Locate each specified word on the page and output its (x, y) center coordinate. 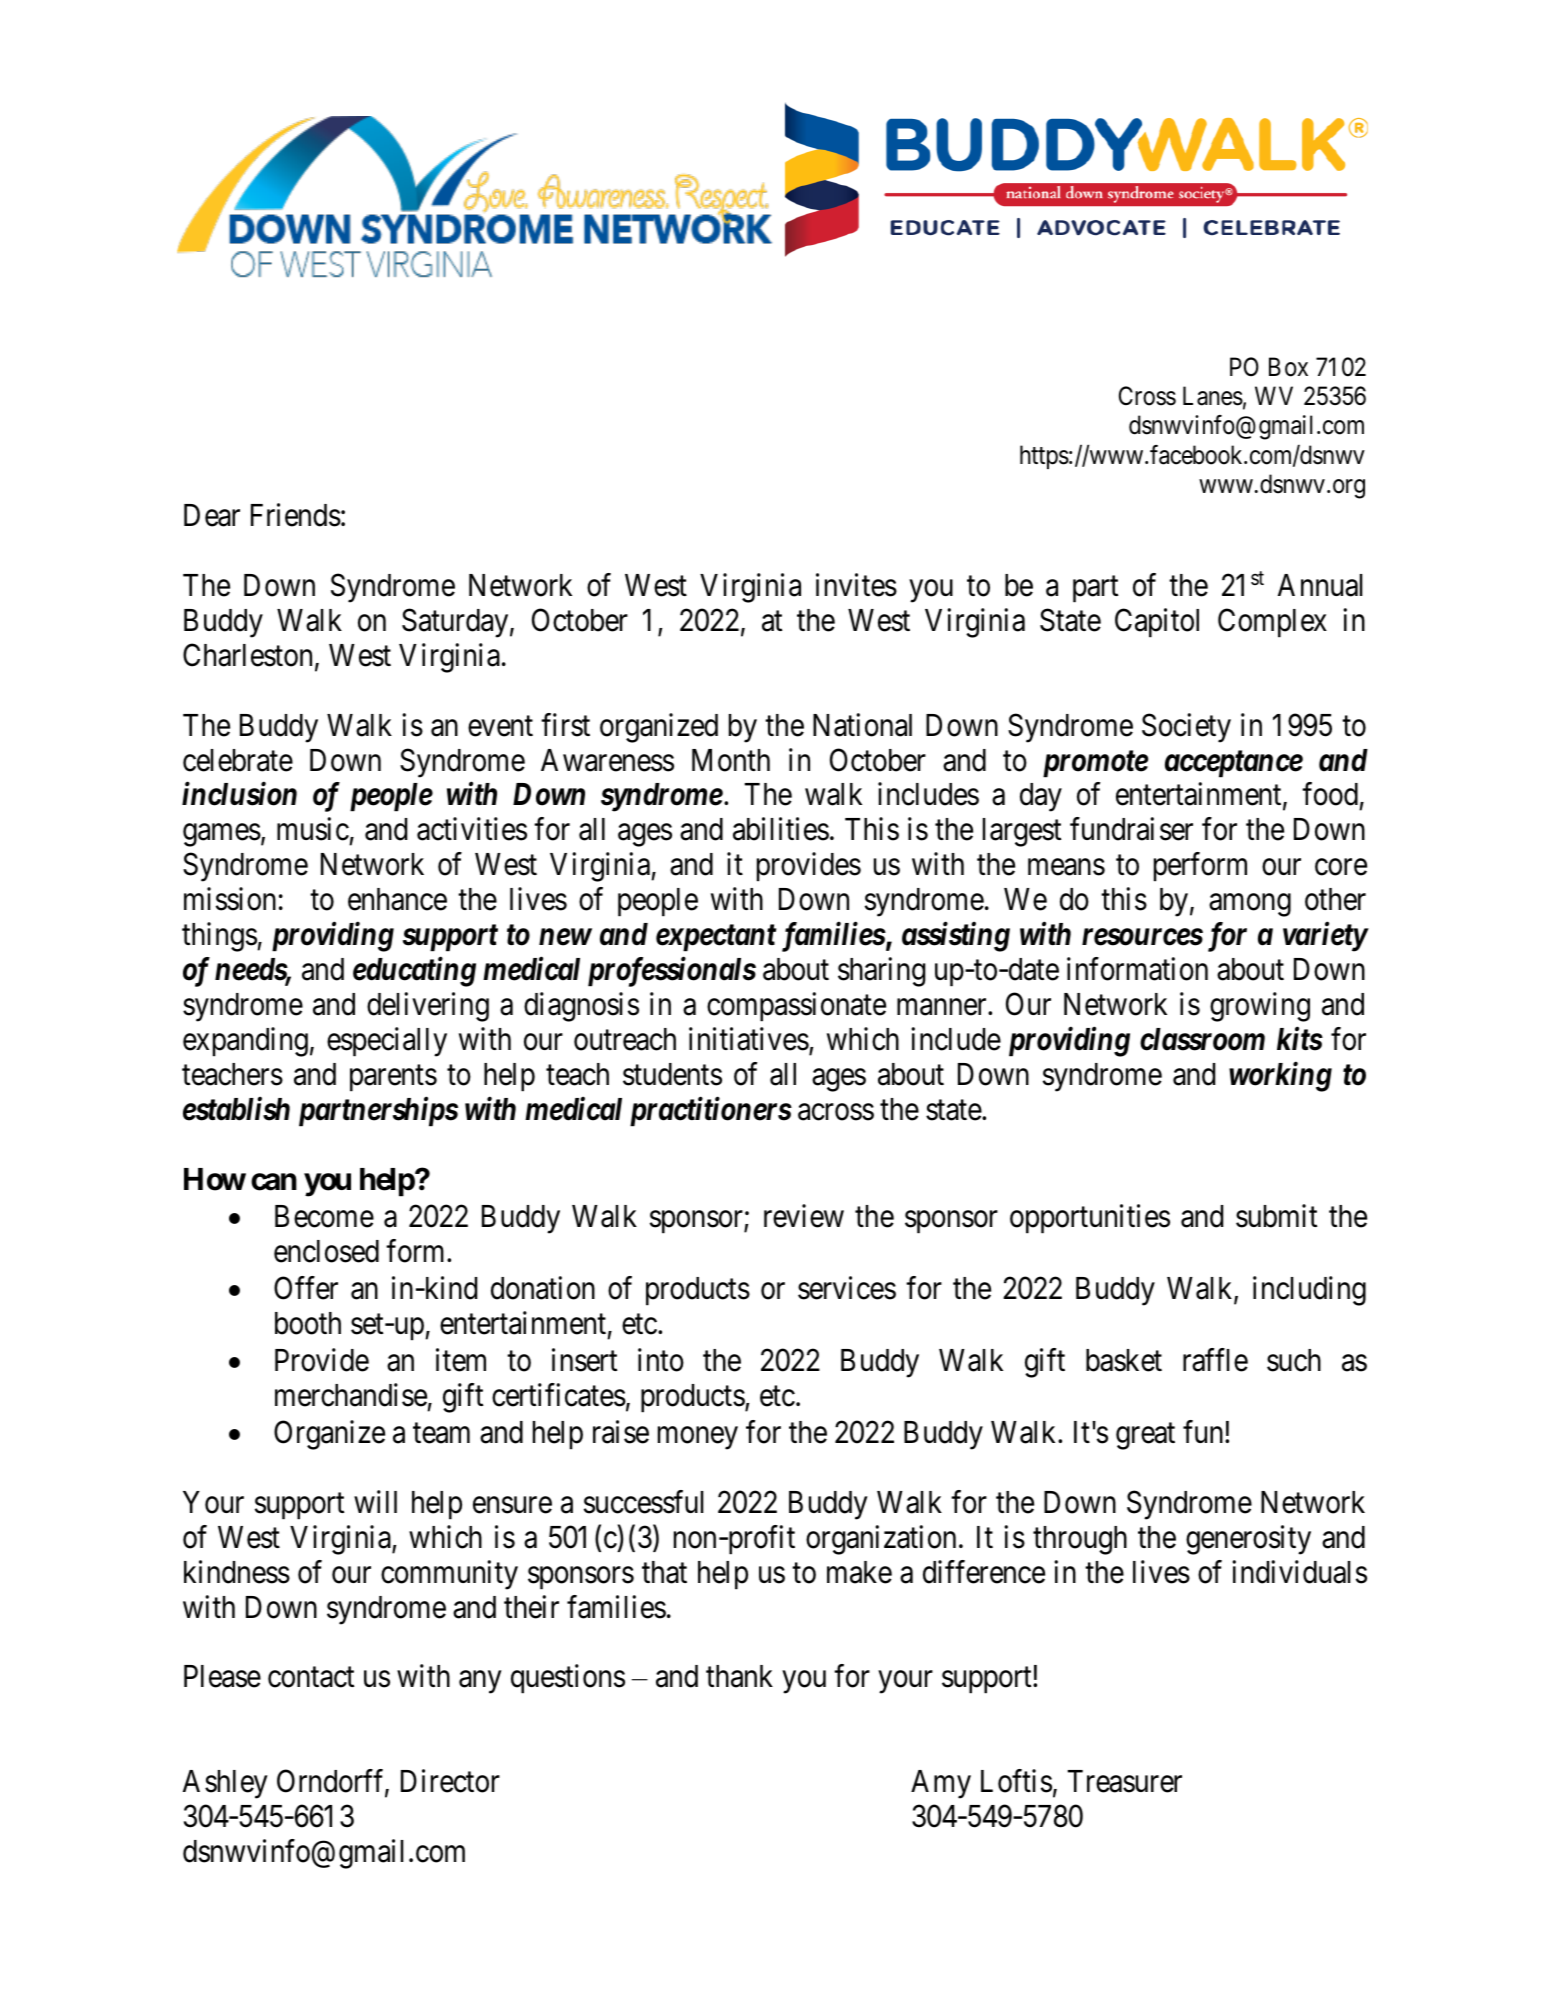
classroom (1202, 1039)
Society (1186, 728)
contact (311, 1678)
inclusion (239, 794)
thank (739, 1676)
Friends (296, 515)
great (1145, 1436)
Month (731, 760)
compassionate (796, 1007)
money (698, 1438)
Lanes (1213, 396)
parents (393, 1078)
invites (856, 585)
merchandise (351, 1395)
